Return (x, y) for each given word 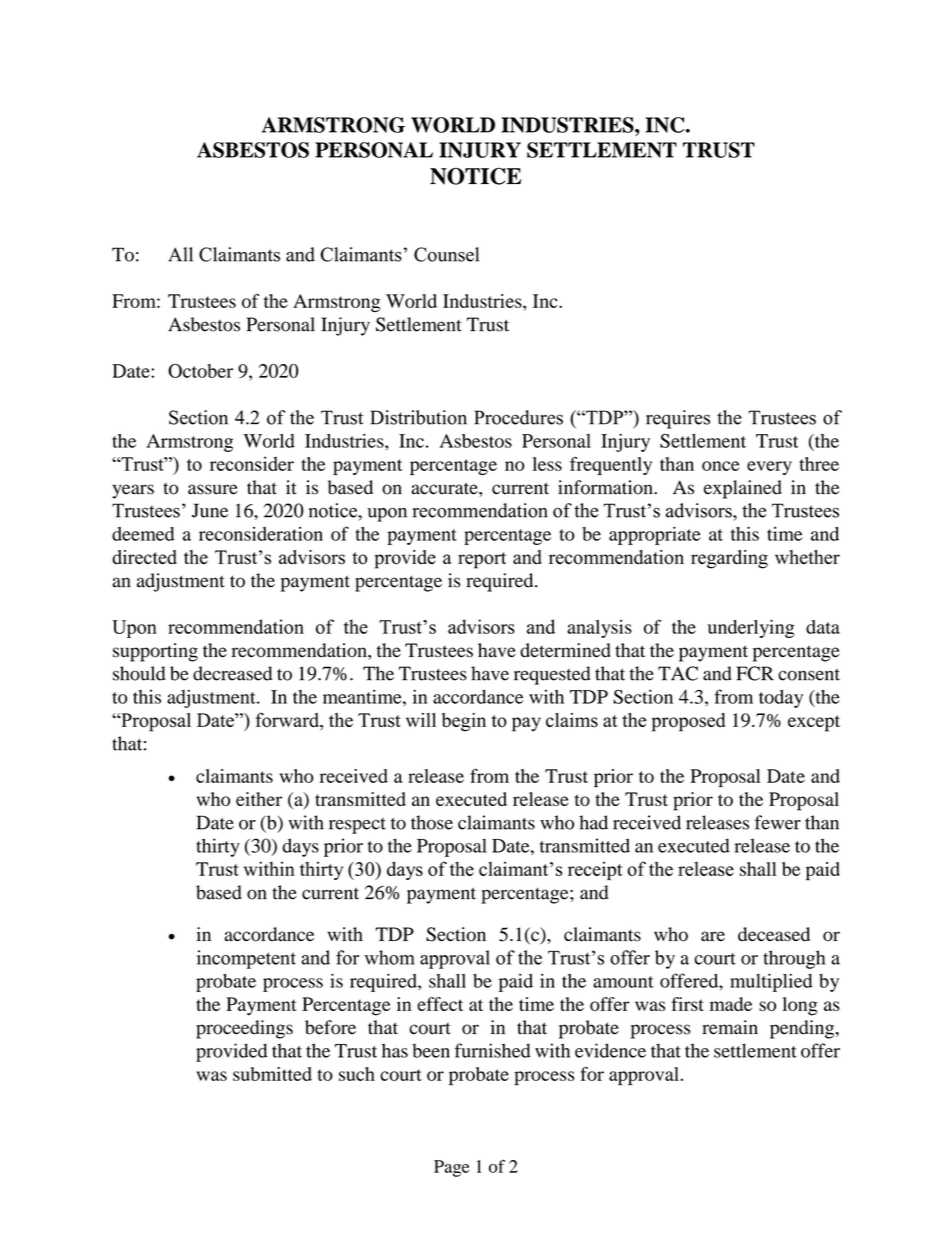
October (200, 371)
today (781, 699)
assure (213, 489)
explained (743, 489)
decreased (232, 673)
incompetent (246, 959)
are (713, 936)
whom (389, 957)
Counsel (446, 254)
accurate (445, 488)
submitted (272, 1074)
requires (678, 419)
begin (464, 722)
